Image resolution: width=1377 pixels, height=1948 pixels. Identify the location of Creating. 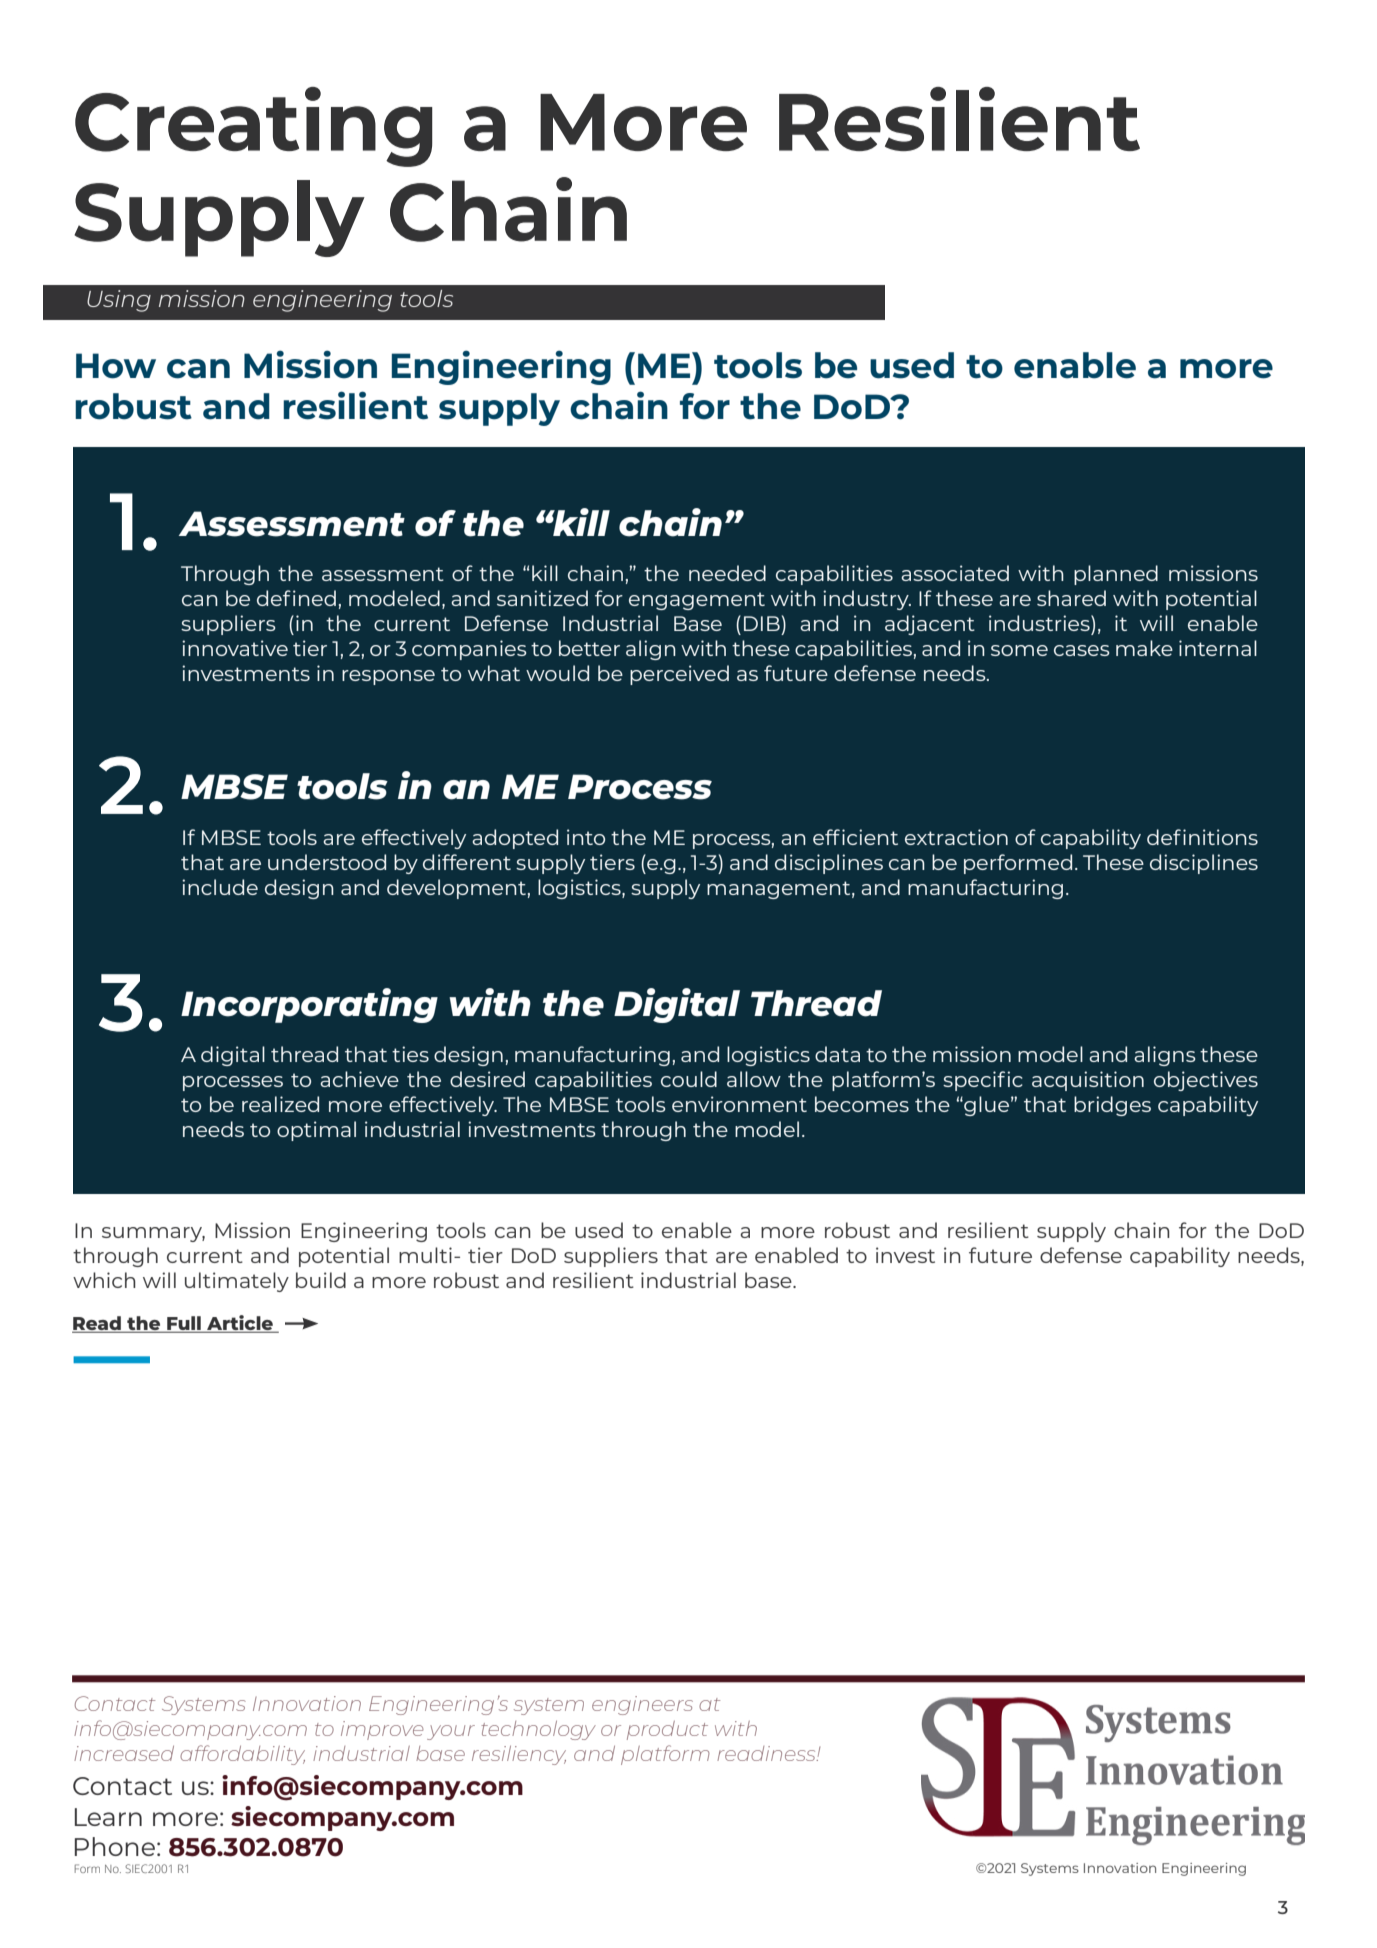
(254, 127).
